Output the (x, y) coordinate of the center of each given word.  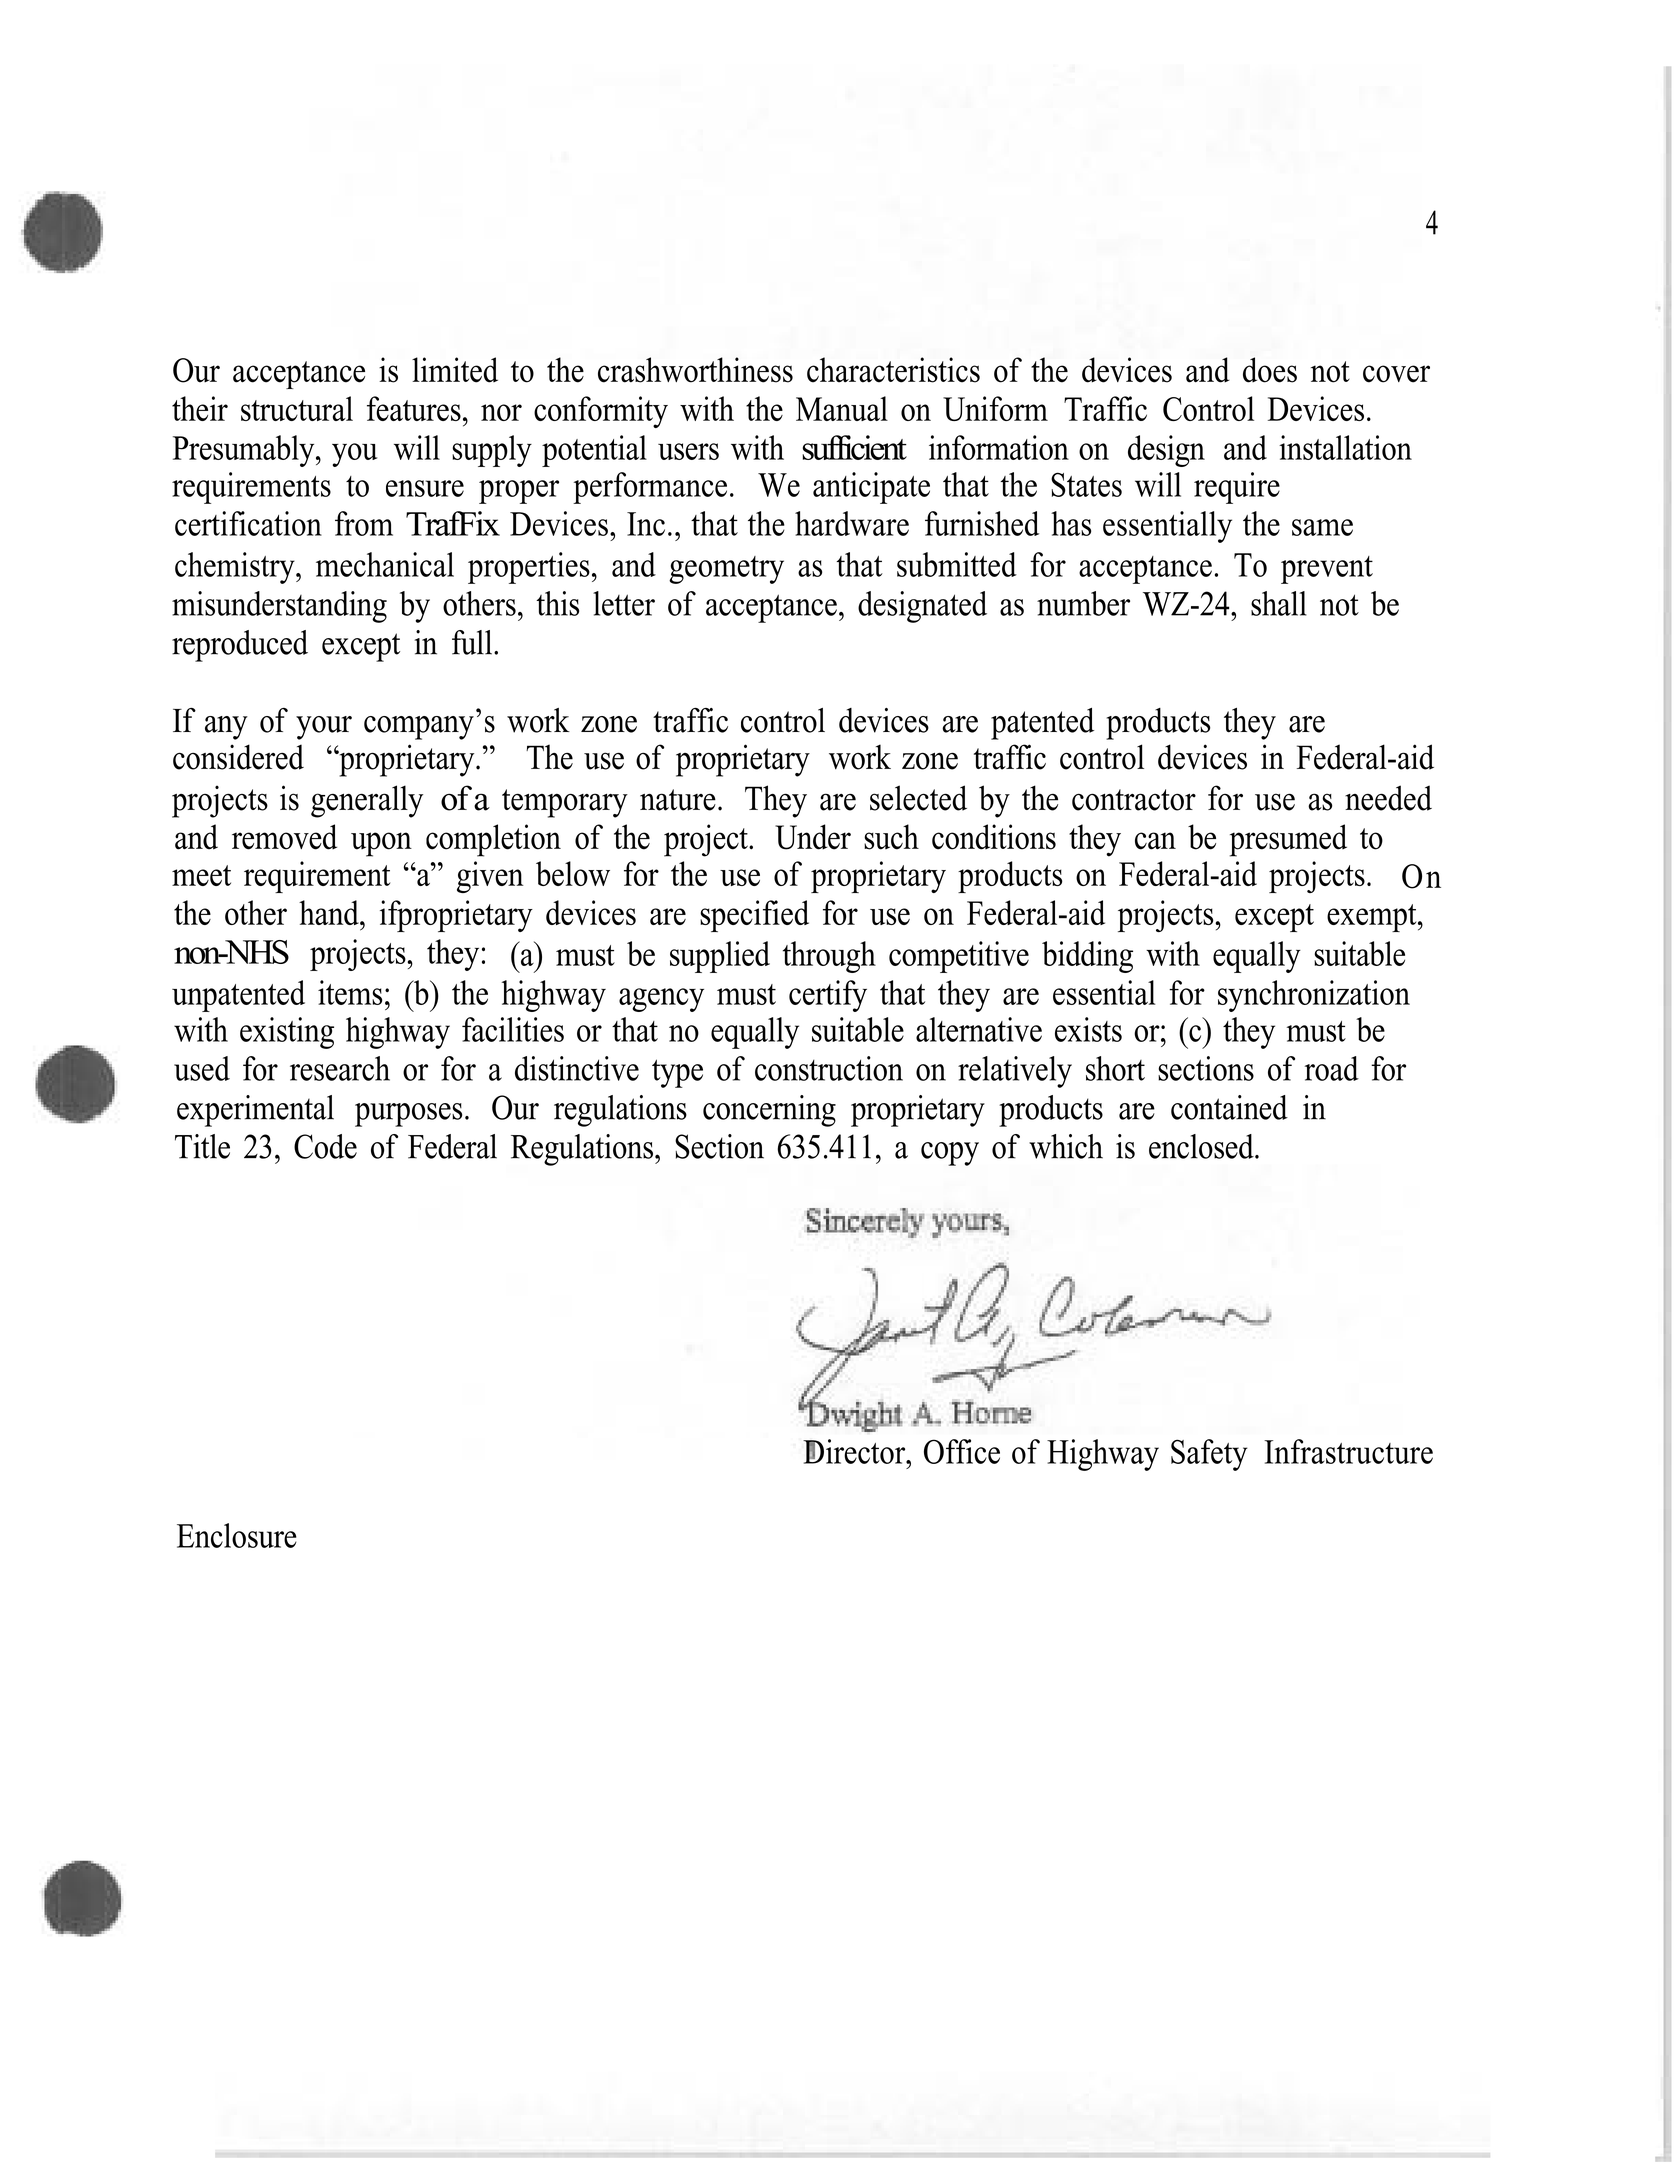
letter (624, 603)
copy (950, 1154)
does (1270, 370)
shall (1279, 603)
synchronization (1314, 996)
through (829, 957)
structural (297, 408)
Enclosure (237, 1535)
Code (325, 1146)
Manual (842, 408)
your (324, 728)
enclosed (1202, 1146)
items (350, 992)
